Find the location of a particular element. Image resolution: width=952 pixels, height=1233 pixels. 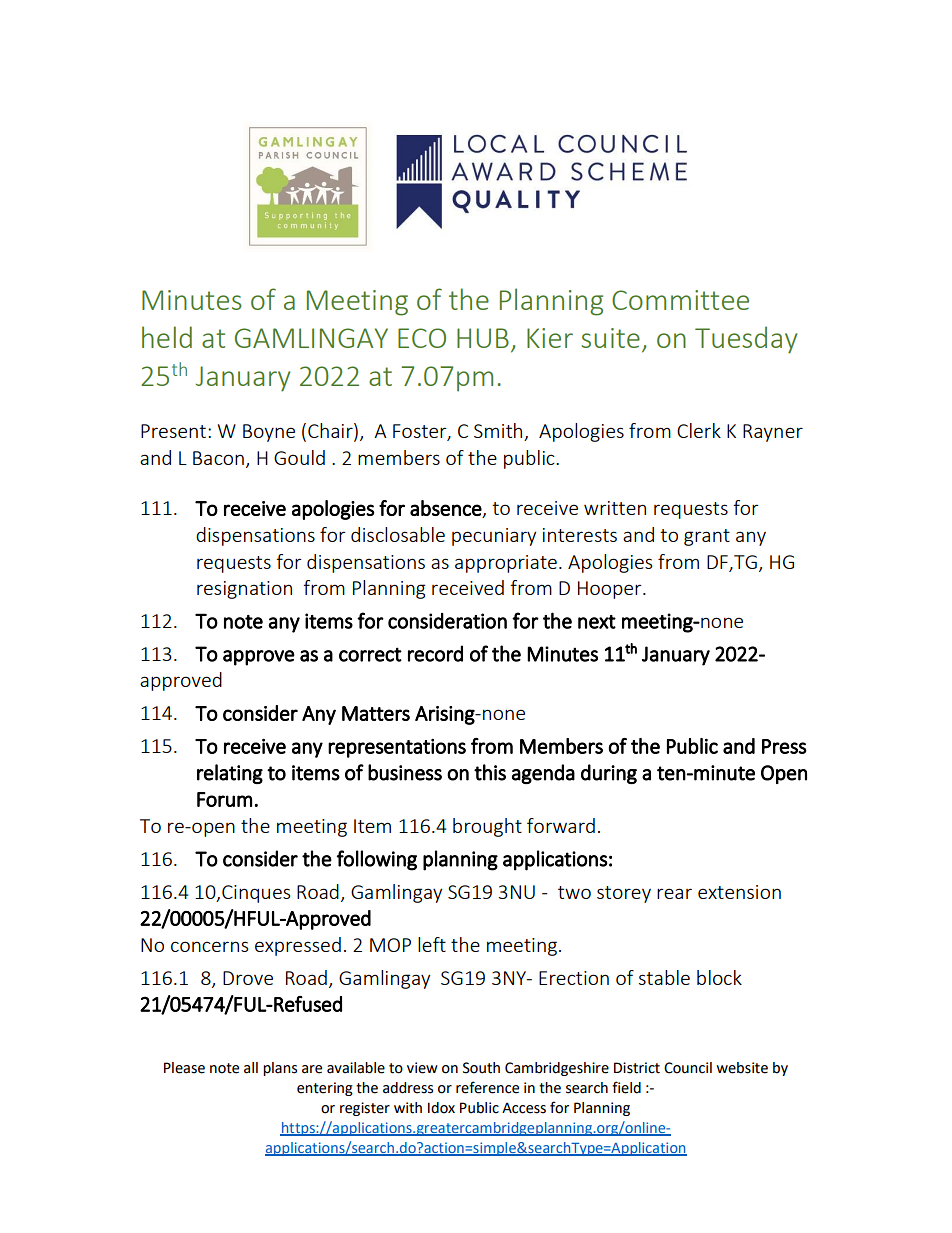

all is located at coordinates (251, 1068).
